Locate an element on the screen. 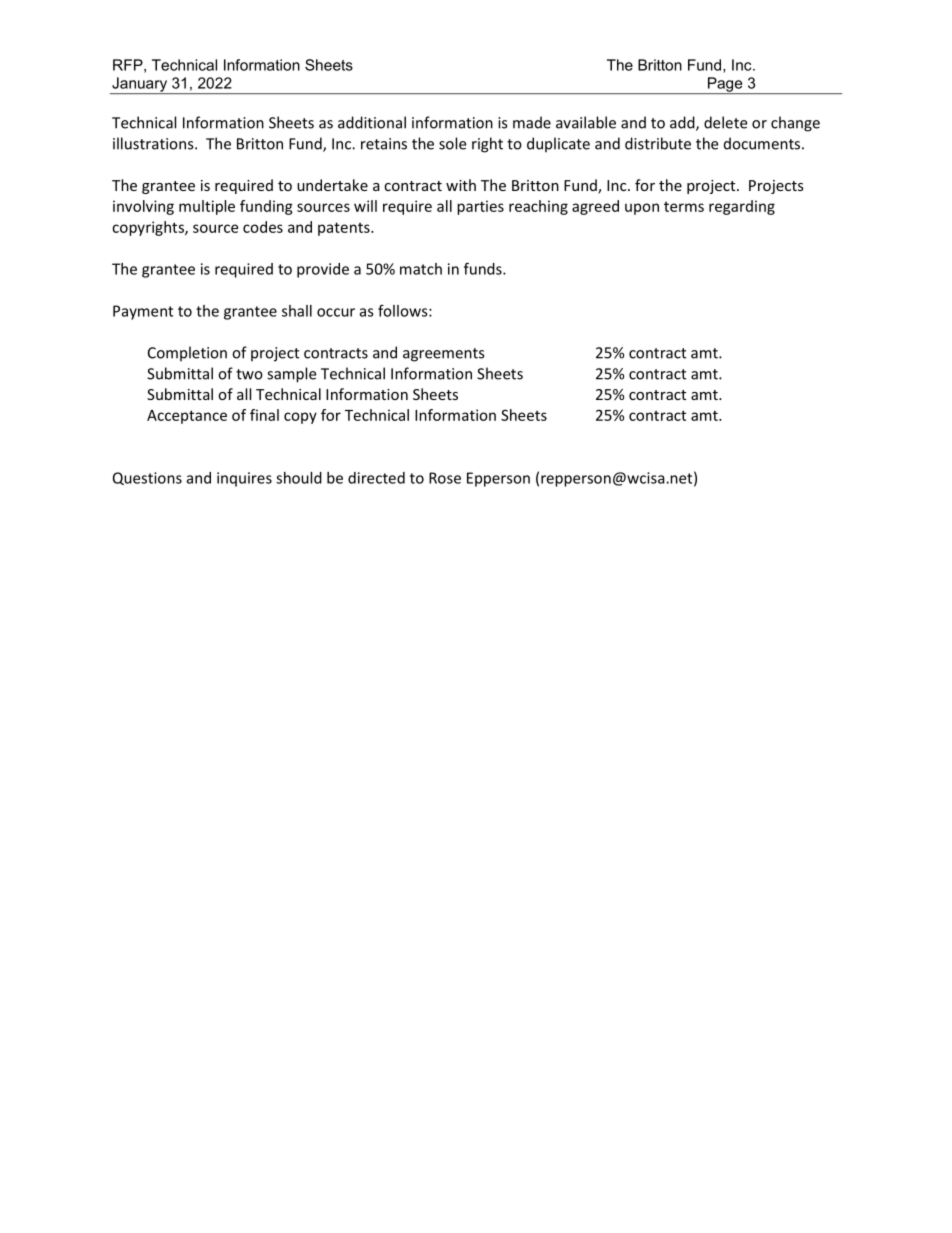  upon is located at coordinates (642, 209).
